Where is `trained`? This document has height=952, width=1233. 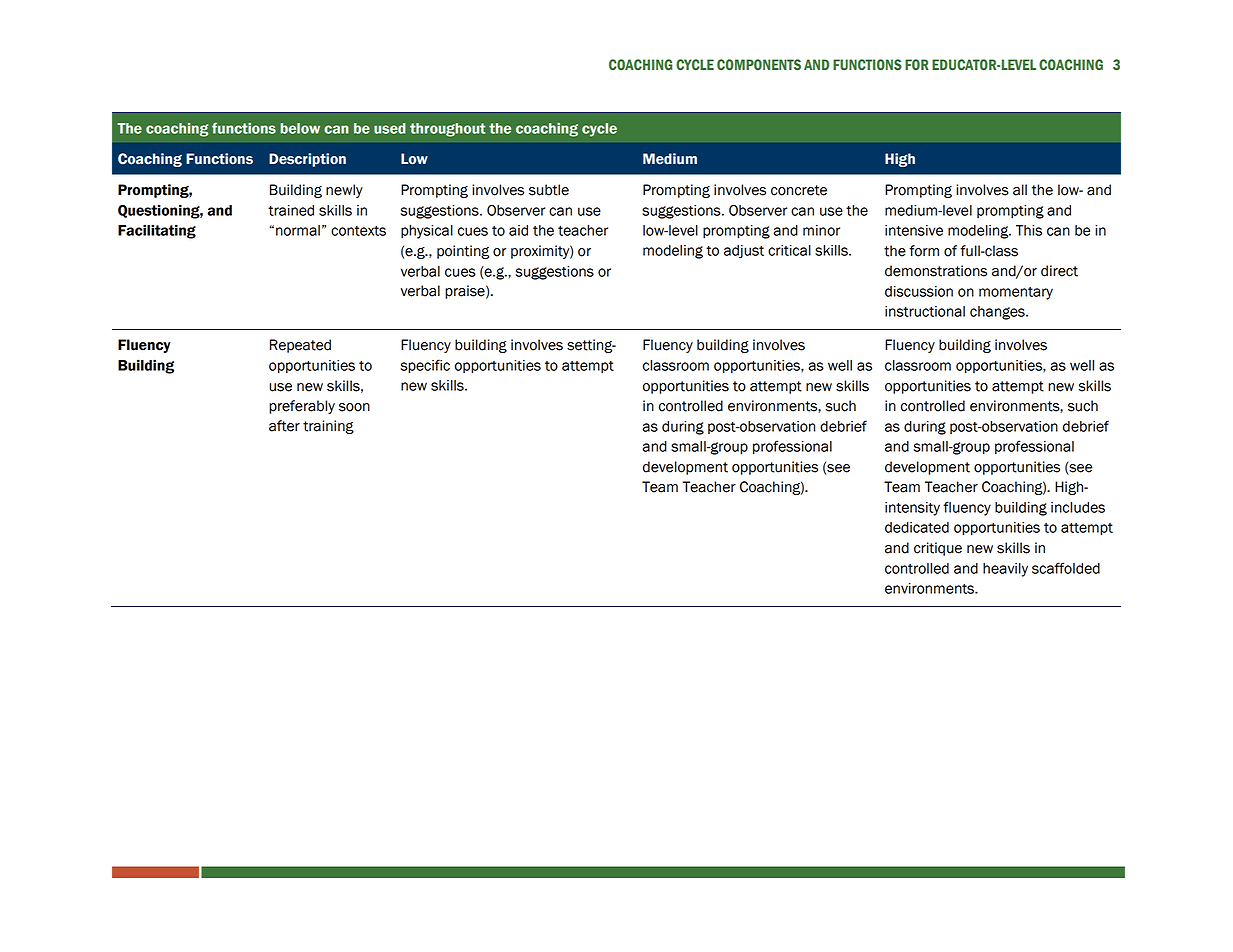 trained is located at coordinates (291, 210).
